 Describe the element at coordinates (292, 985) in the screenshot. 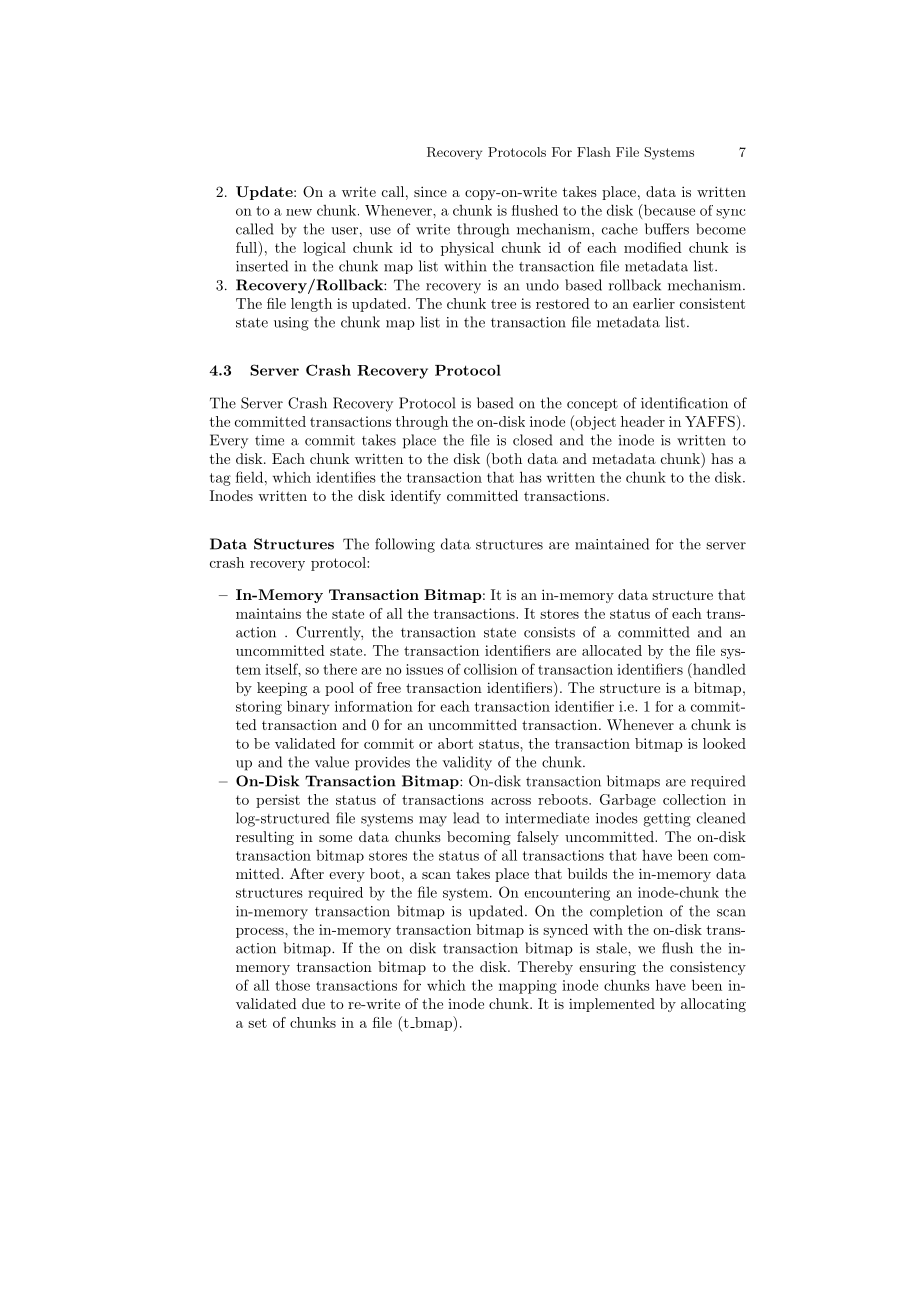

I see `those` at that location.
